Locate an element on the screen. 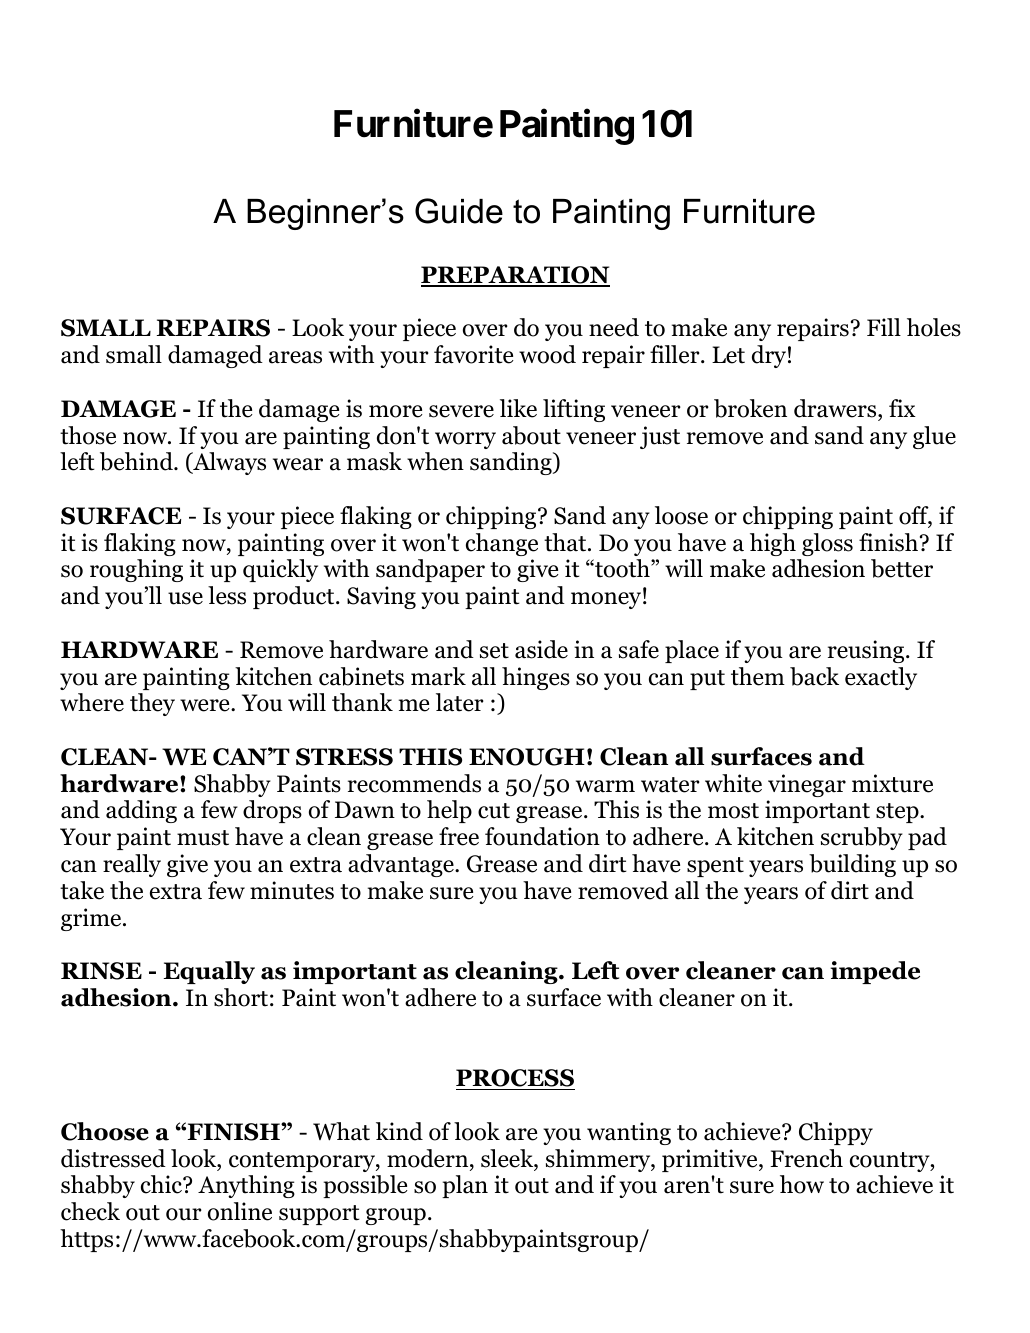 The image size is (1030, 1333). plan is located at coordinates (465, 1186).
